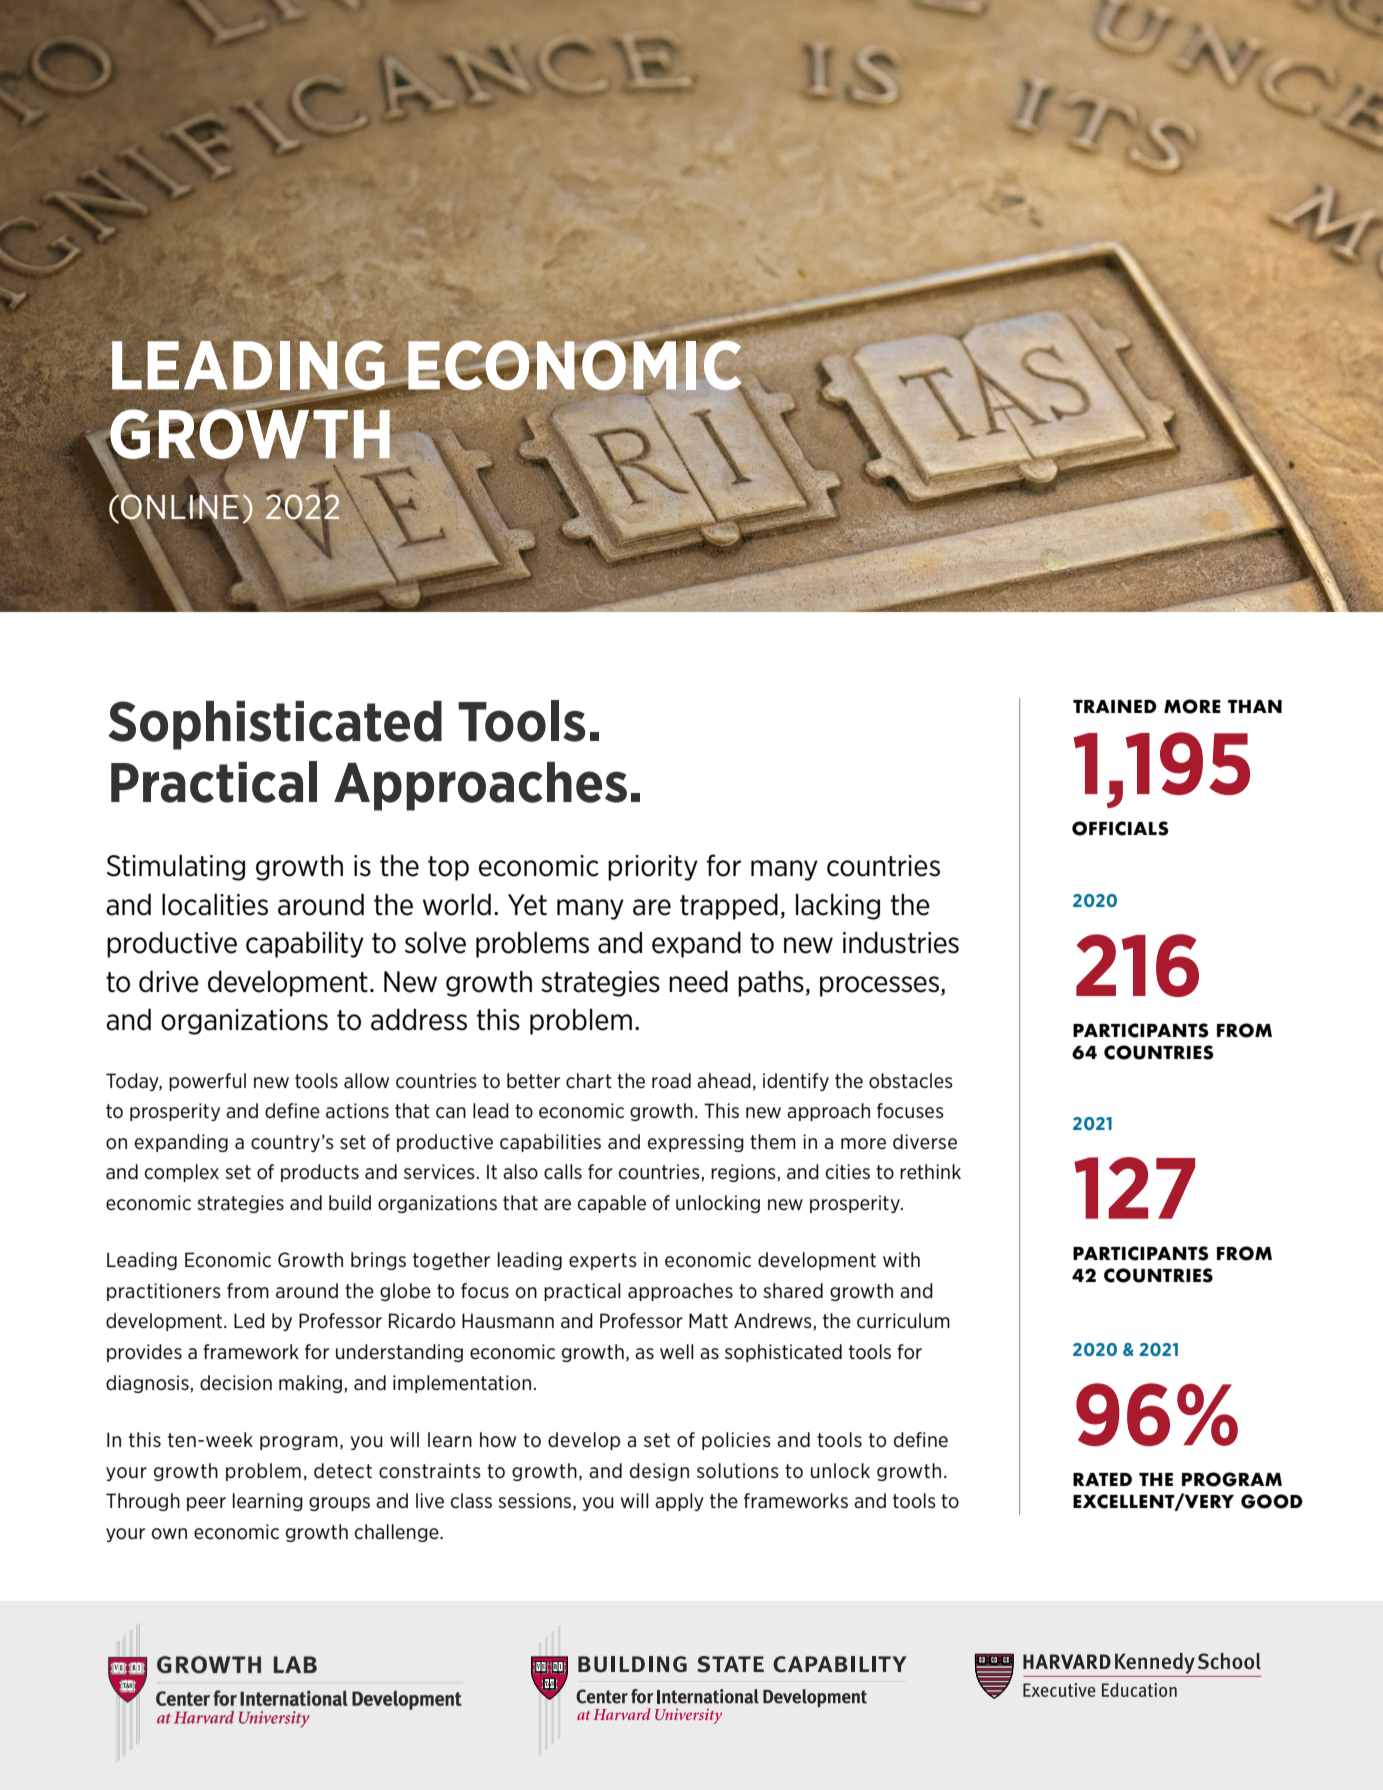 This screenshot has height=1790, width=1383. Describe the element at coordinates (176, 867) in the screenshot. I see `Stimulating` at that location.
